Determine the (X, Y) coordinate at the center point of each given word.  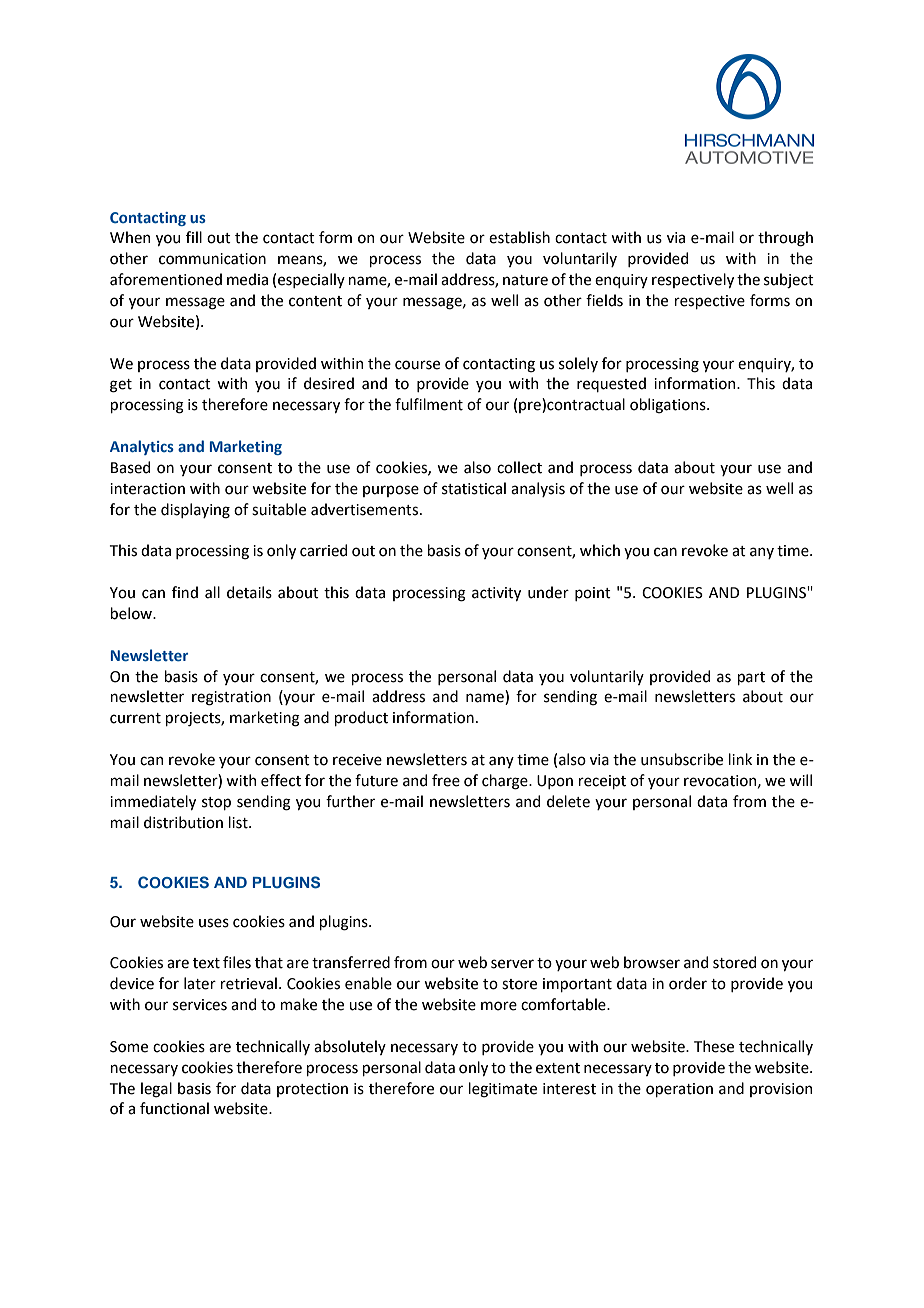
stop (216, 803)
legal (156, 1090)
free (446, 780)
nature (525, 280)
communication (212, 259)
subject (789, 280)
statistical (474, 488)
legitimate (502, 1090)
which (600, 550)
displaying (195, 511)
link (740, 759)
